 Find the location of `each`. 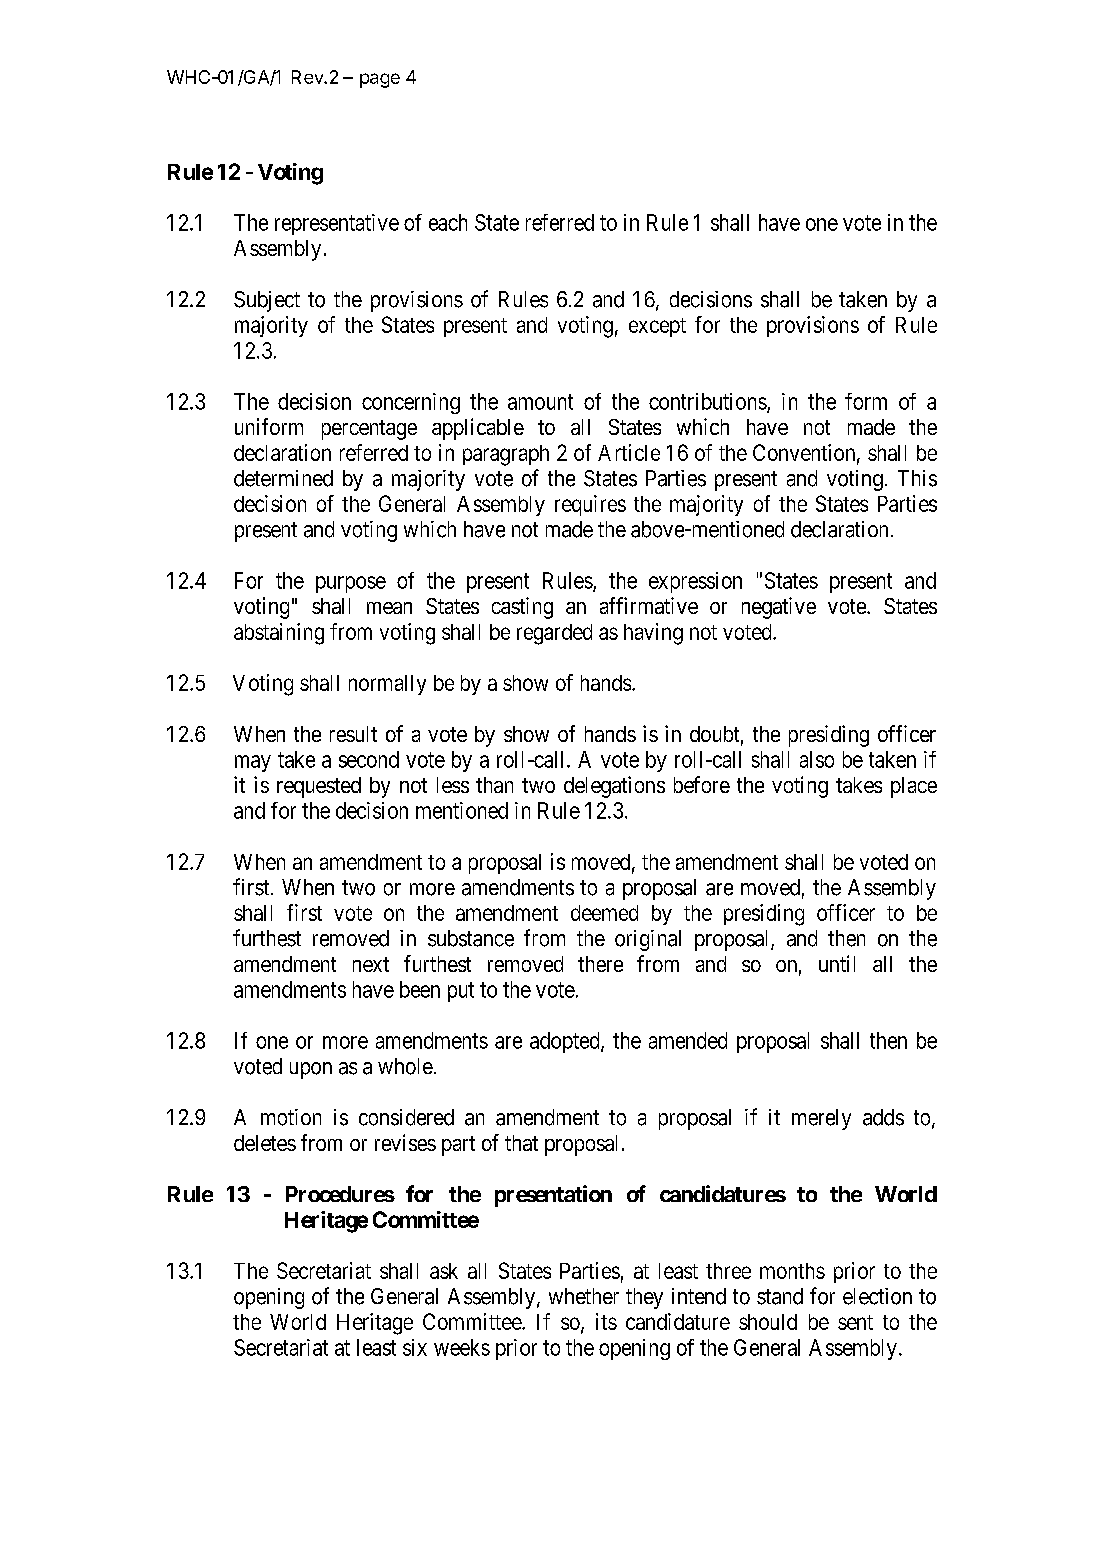

each is located at coordinates (448, 222).
